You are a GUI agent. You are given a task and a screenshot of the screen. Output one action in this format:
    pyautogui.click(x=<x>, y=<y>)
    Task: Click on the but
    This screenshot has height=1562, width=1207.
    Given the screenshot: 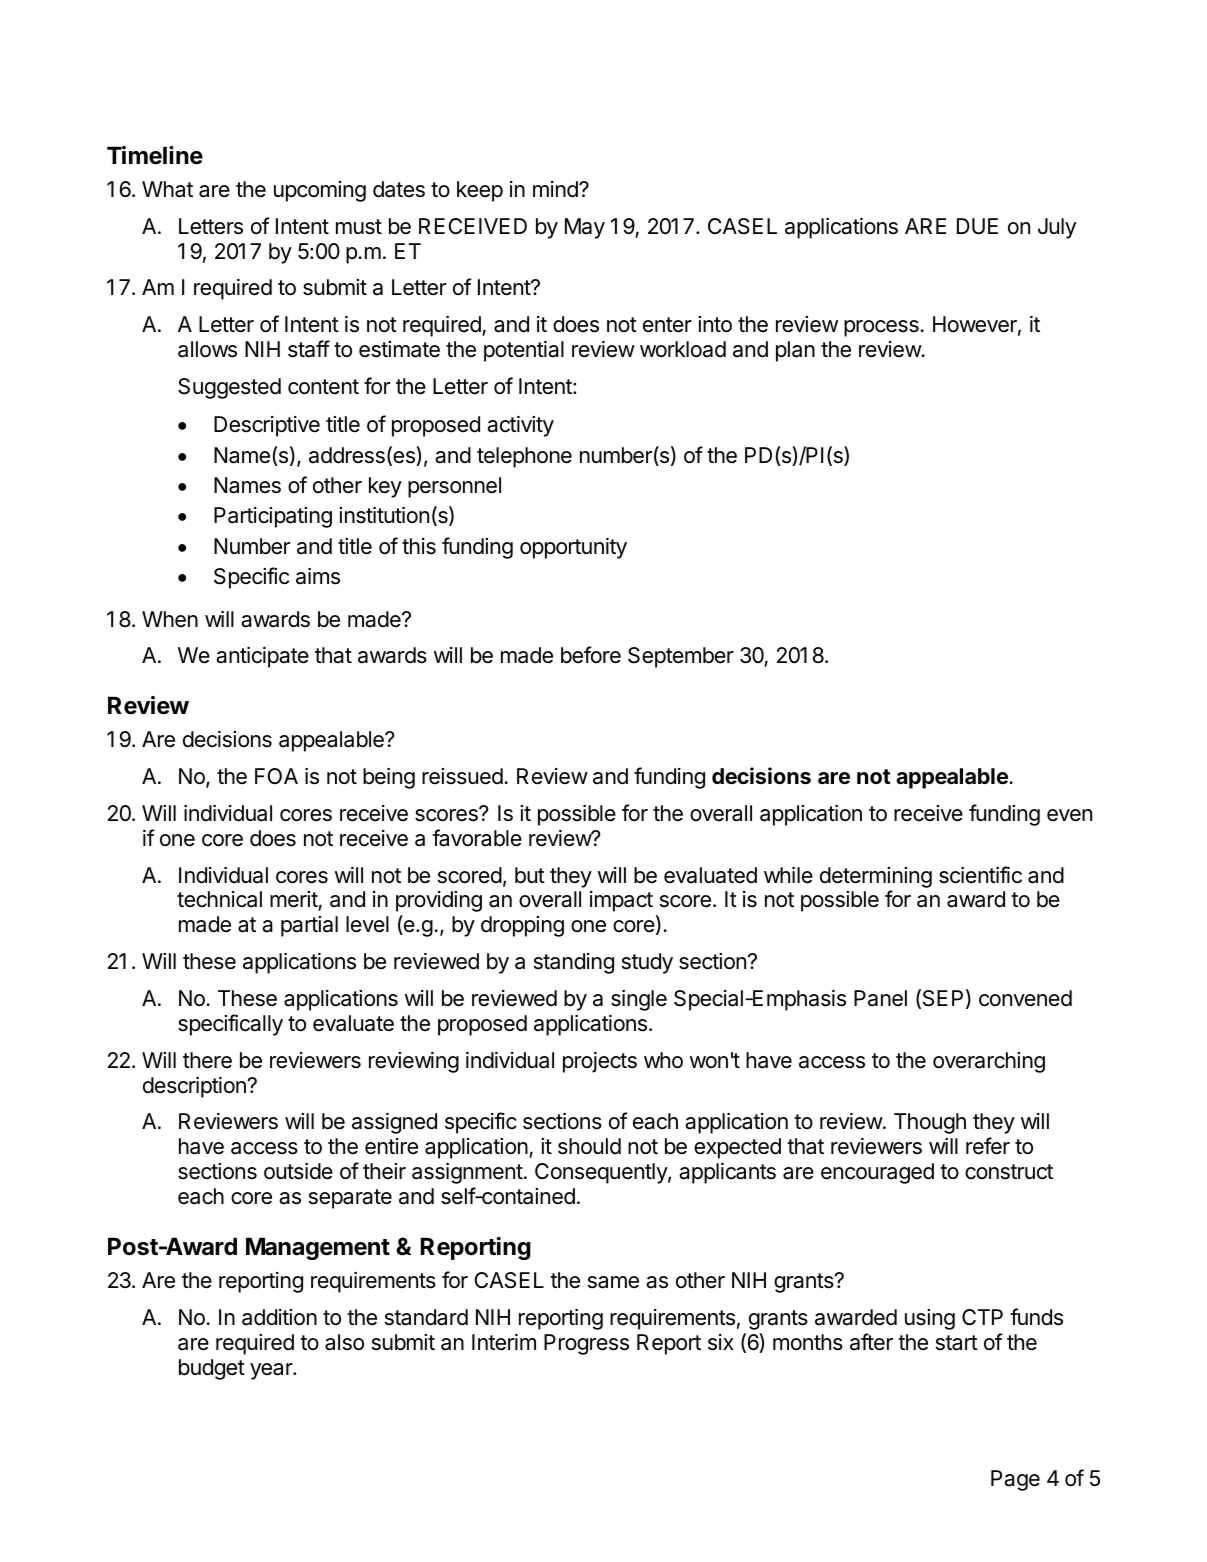 What is the action you would take?
    pyautogui.click(x=530, y=875)
